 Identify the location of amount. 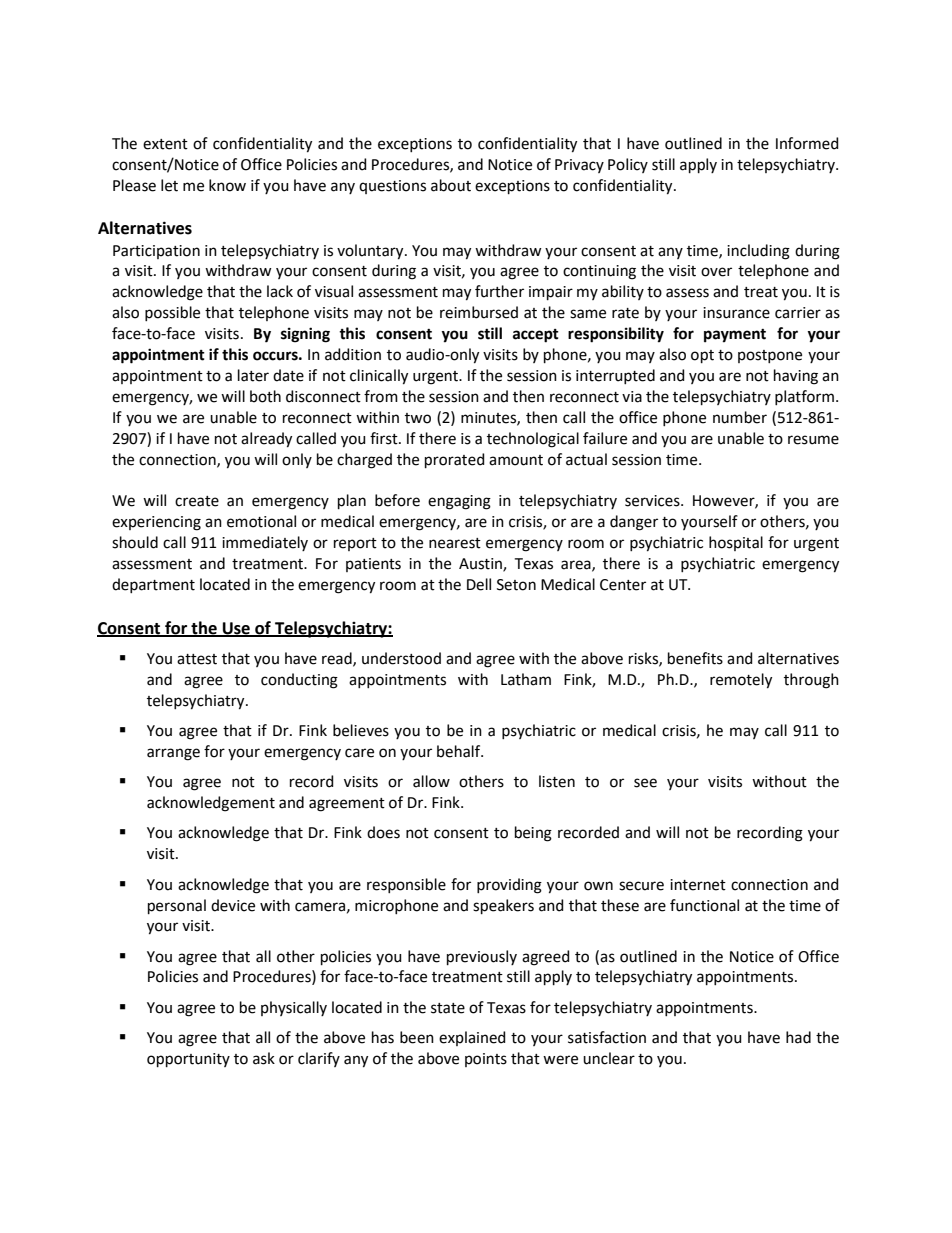
(516, 460).
